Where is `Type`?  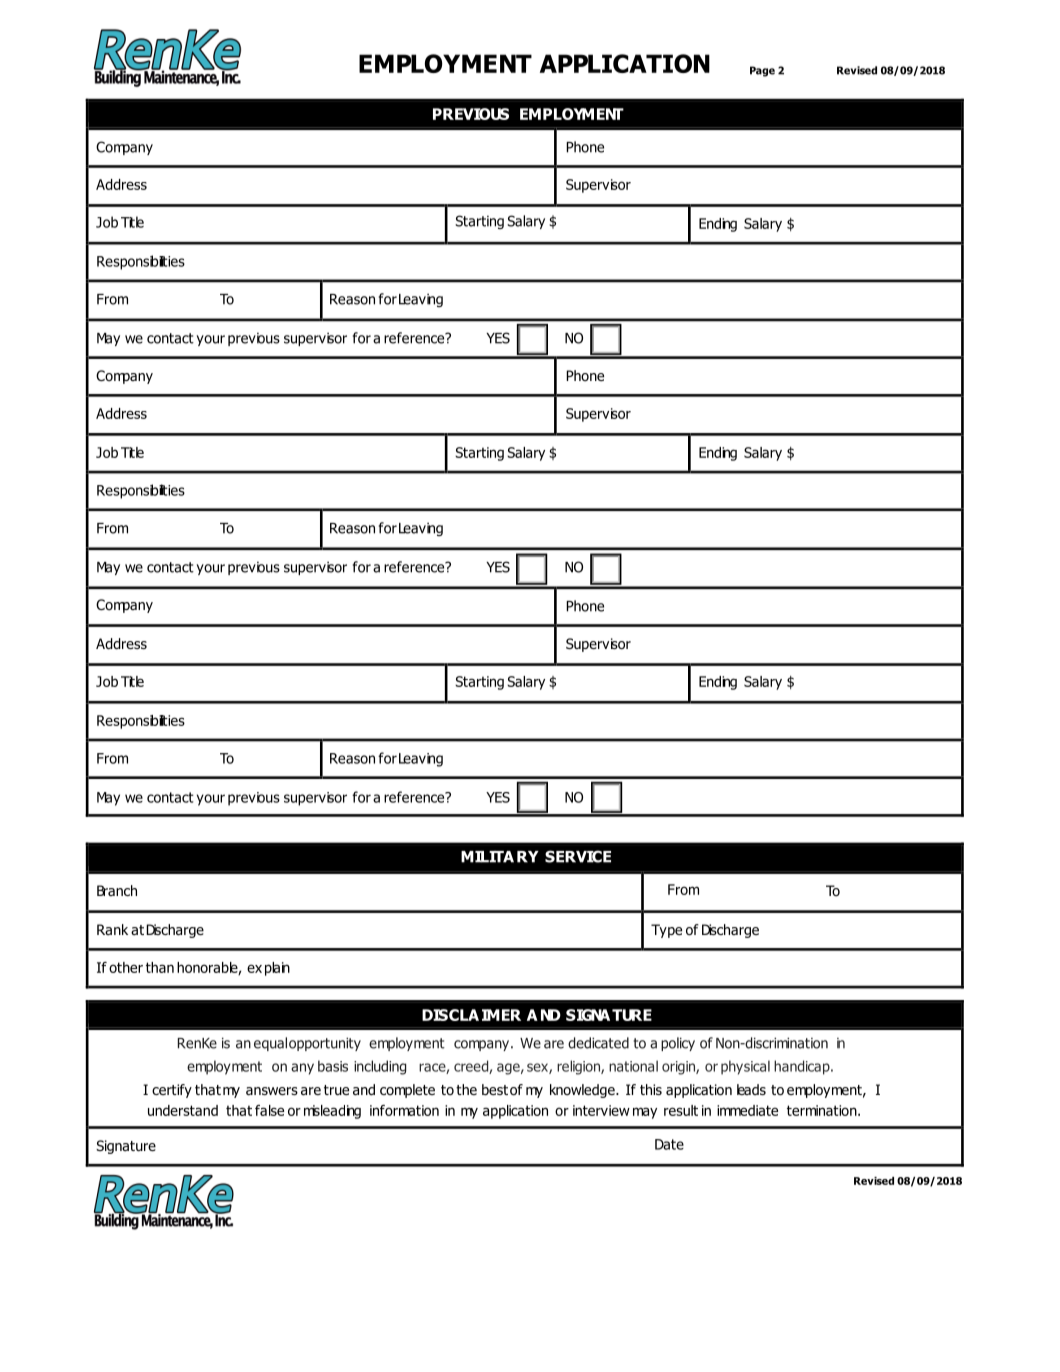 Type is located at coordinates (666, 931).
